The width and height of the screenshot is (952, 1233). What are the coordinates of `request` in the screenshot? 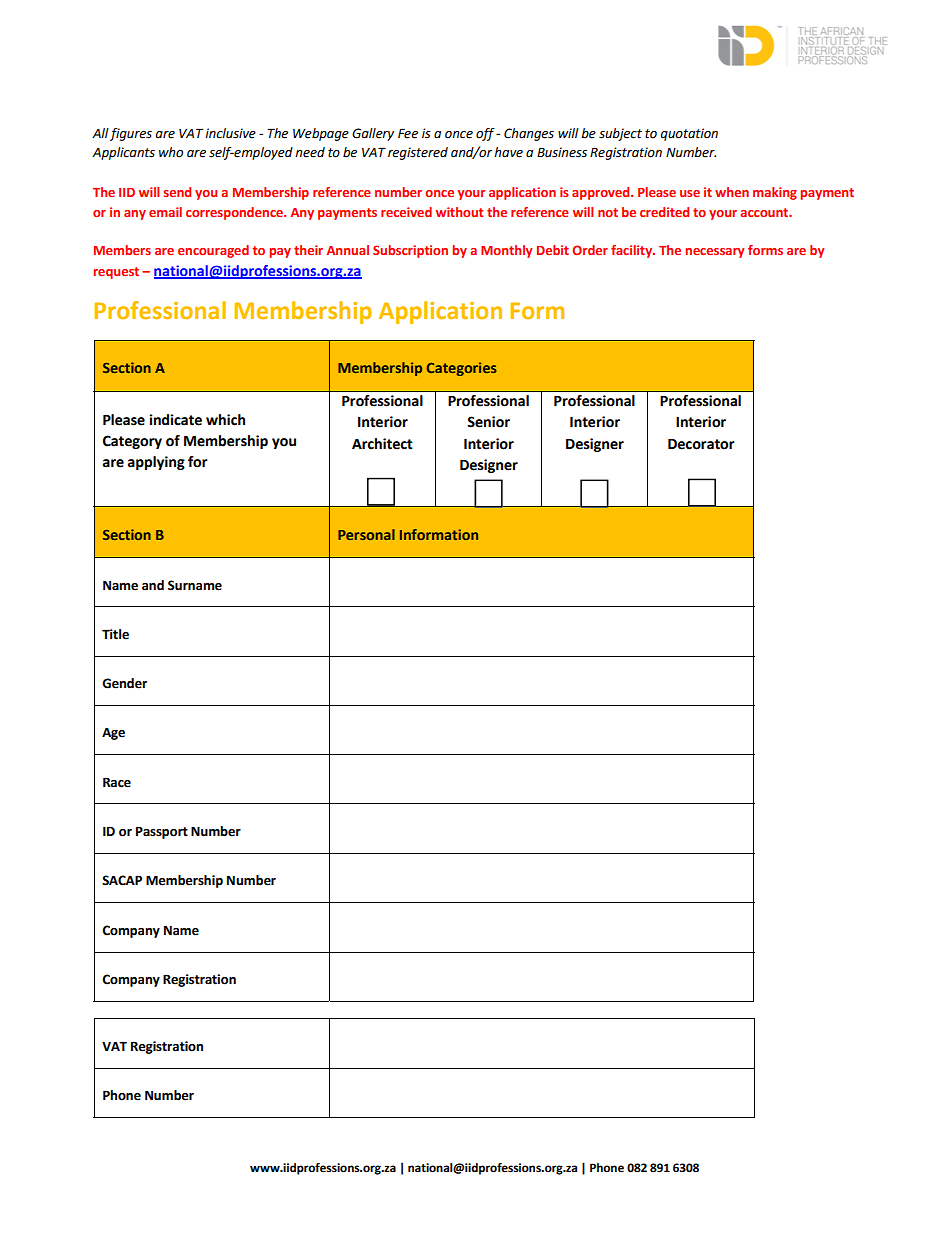 It's located at (116, 273).
